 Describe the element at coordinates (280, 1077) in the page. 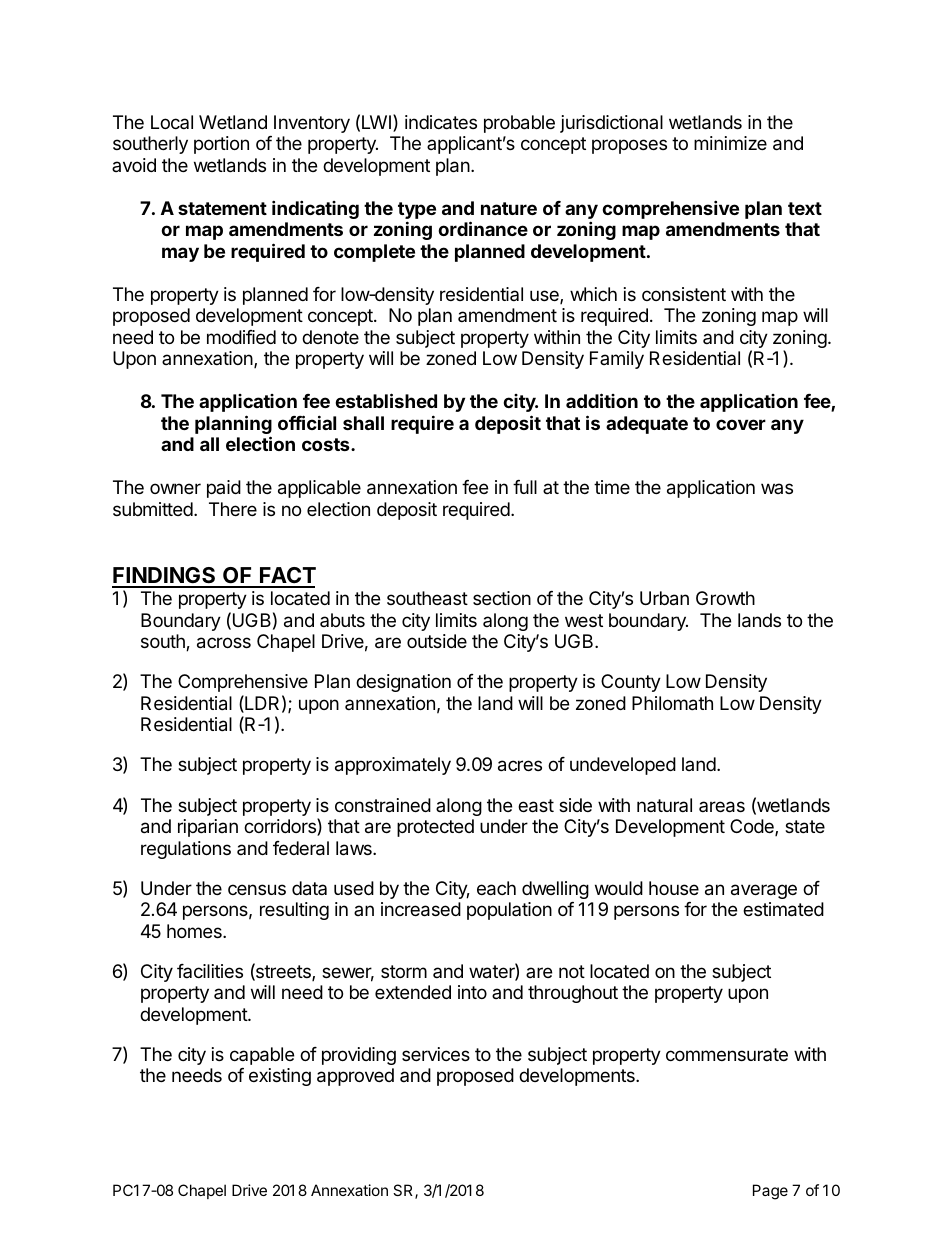

I see `existing` at that location.
